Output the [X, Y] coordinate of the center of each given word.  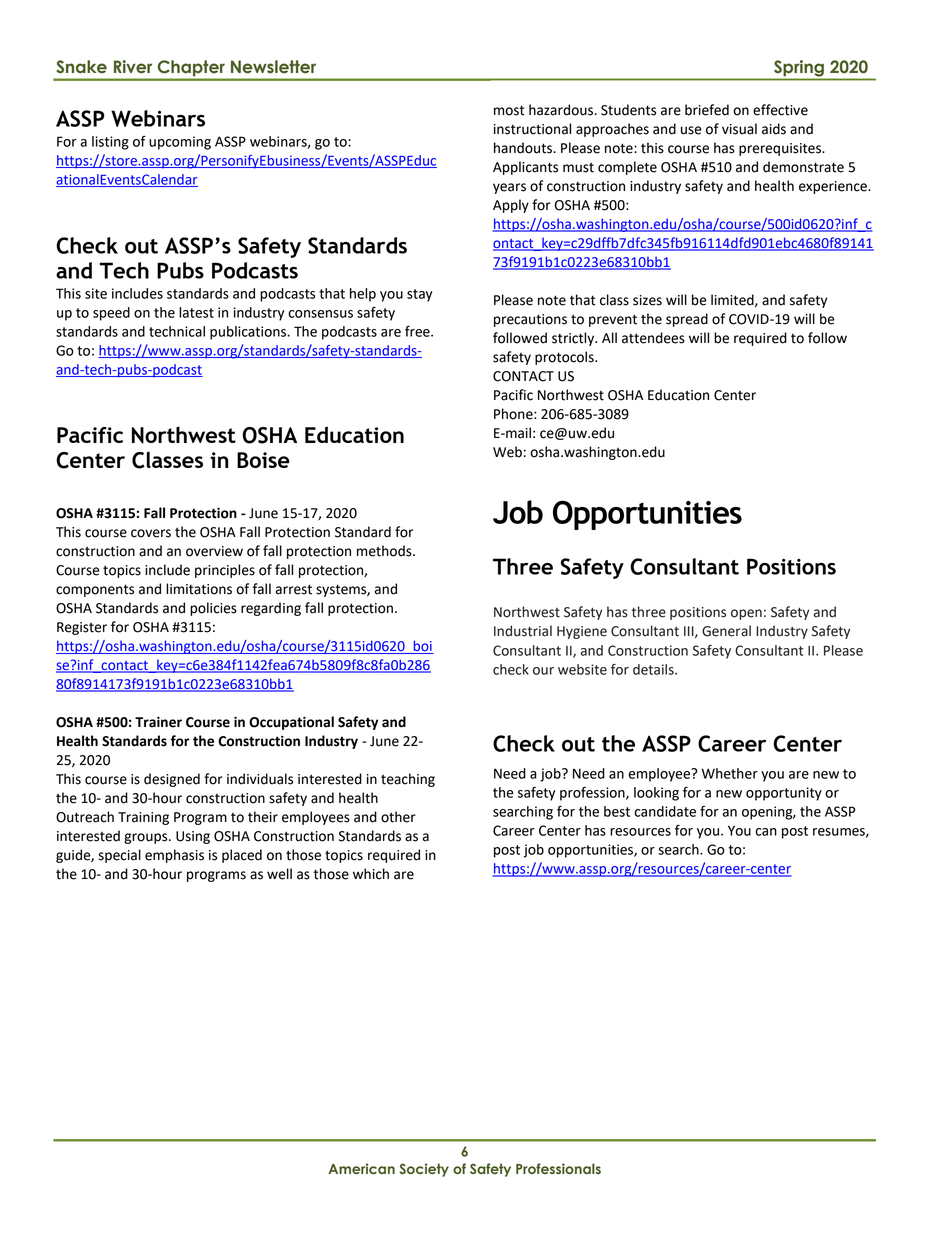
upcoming [180, 143]
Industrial [523, 631]
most [509, 110]
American [361, 1168]
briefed [707, 110]
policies [213, 609]
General [726, 631]
